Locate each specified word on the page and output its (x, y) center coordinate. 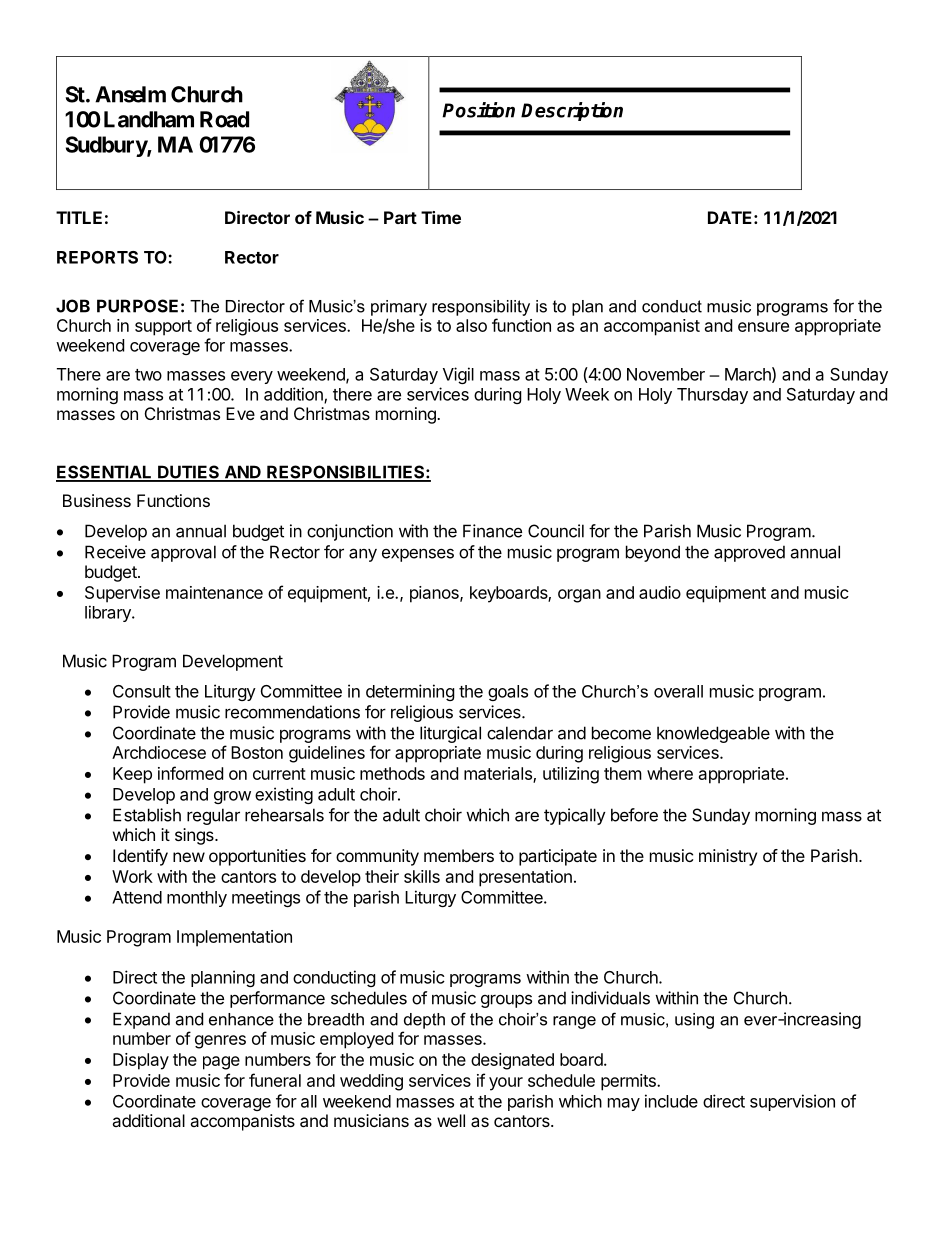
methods (392, 773)
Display (141, 1061)
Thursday (712, 396)
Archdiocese (159, 752)
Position (478, 110)
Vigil (458, 375)
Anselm (130, 94)
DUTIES (189, 473)
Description (572, 111)
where (670, 773)
